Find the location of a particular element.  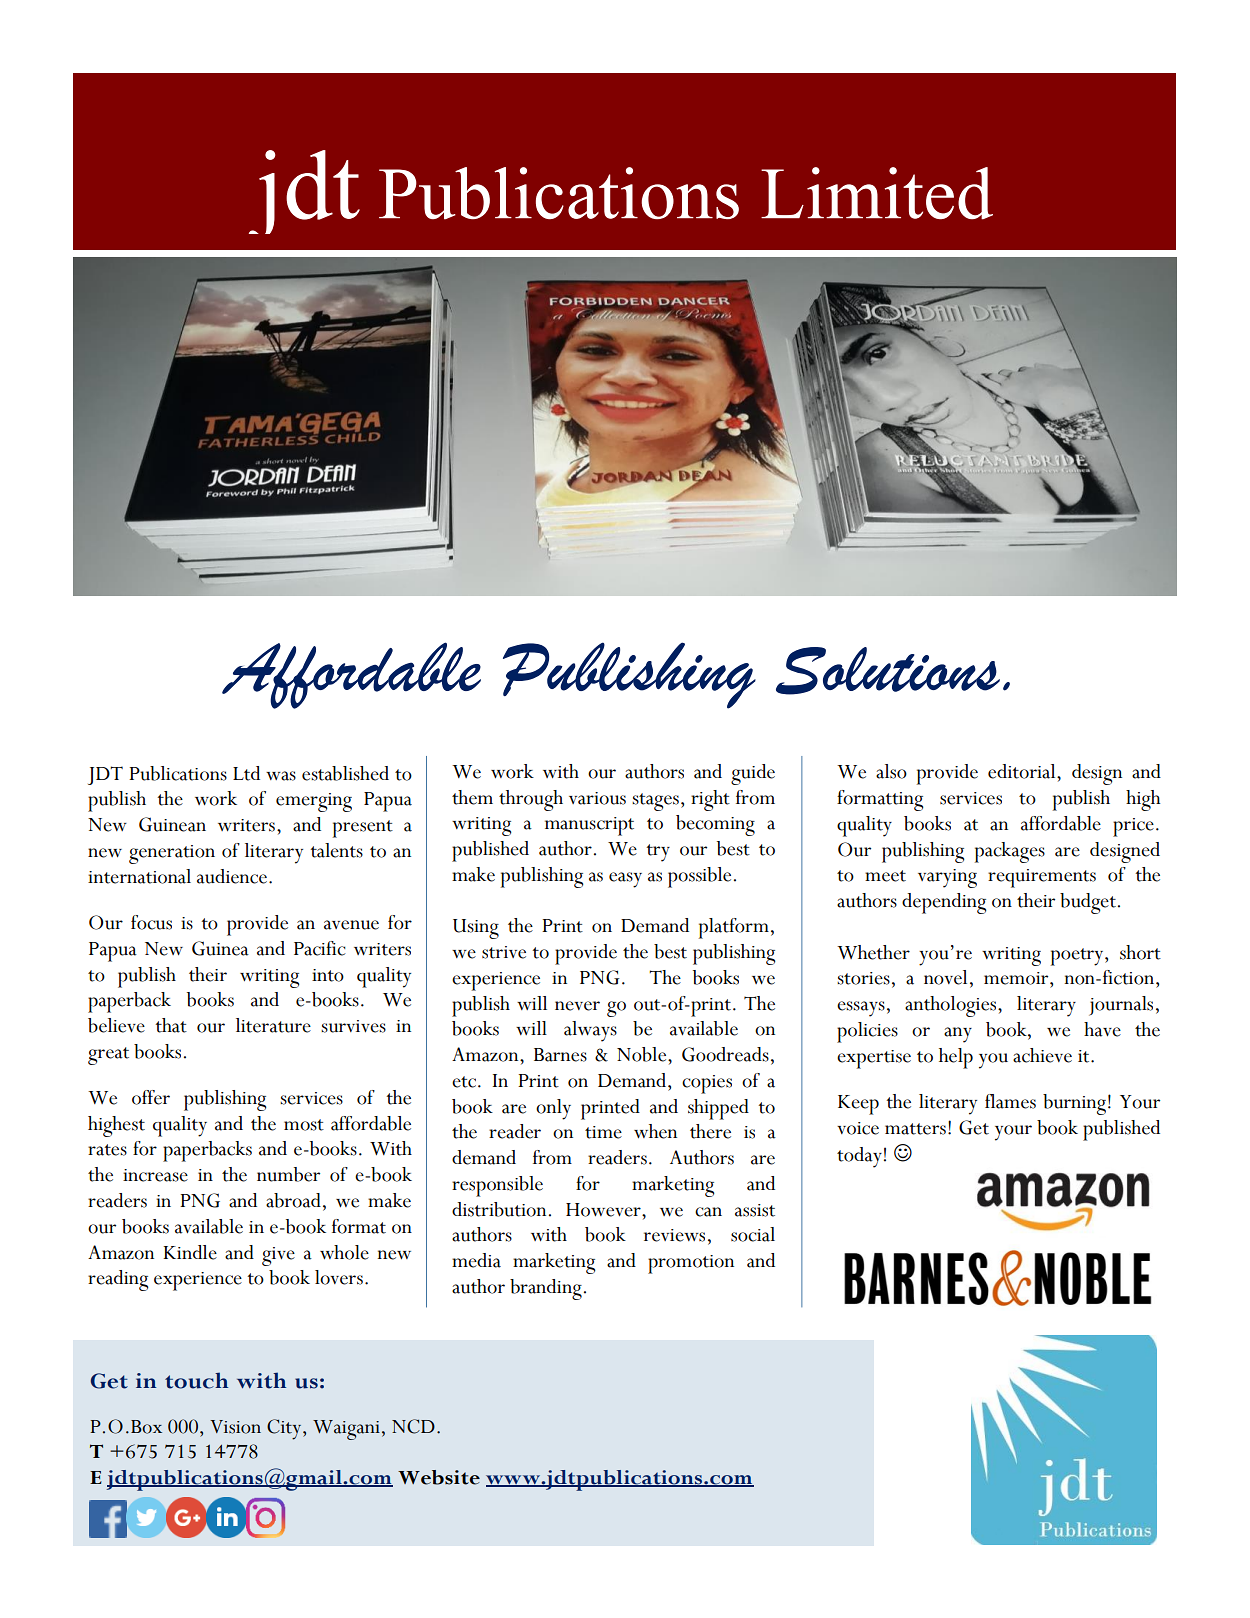

Solutions is located at coordinates (888, 671).
